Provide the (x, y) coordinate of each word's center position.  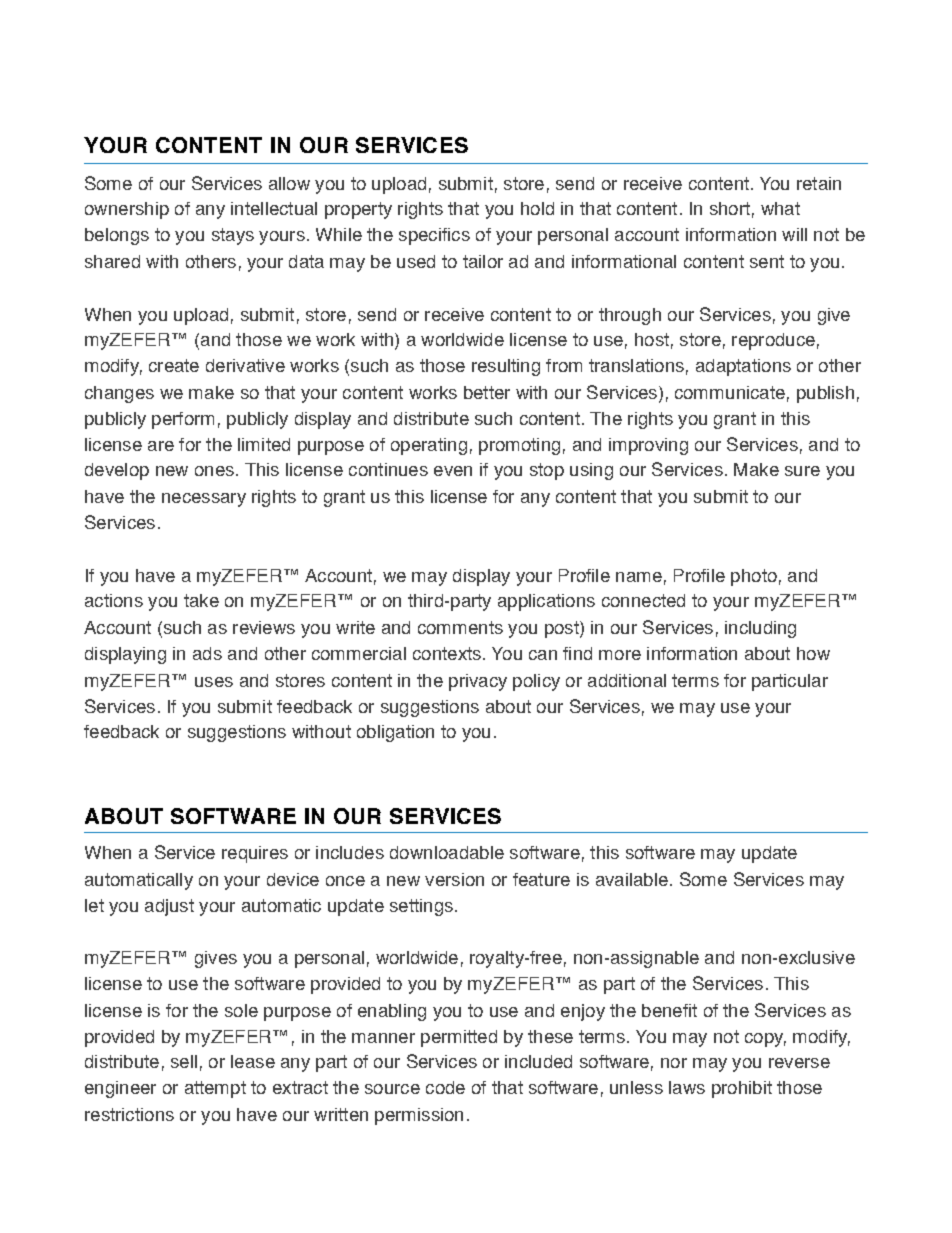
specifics (434, 236)
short (730, 208)
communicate (730, 392)
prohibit (742, 1089)
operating (429, 446)
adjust (169, 907)
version (454, 879)
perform (183, 420)
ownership (127, 210)
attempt (215, 1089)
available (632, 879)
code (445, 1087)
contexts (447, 653)
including (760, 629)
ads (207, 653)
